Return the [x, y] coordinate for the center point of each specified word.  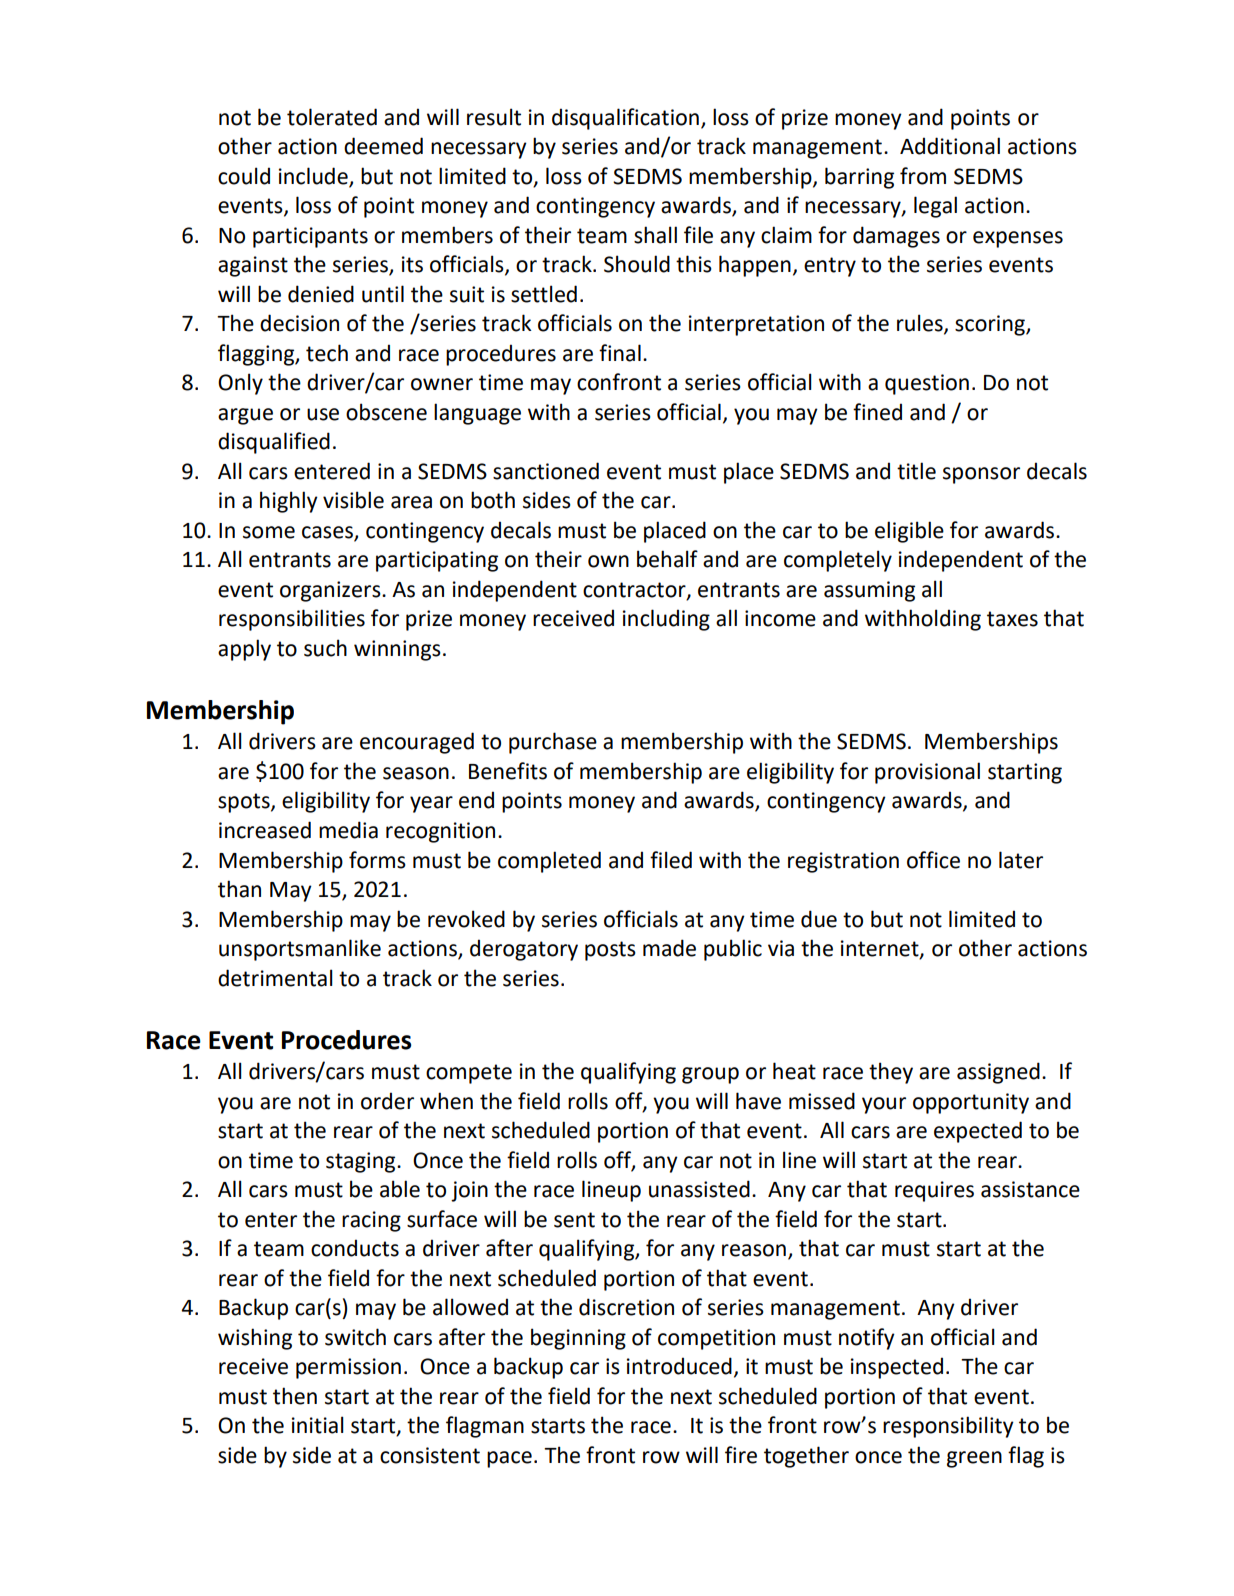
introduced [679, 1366]
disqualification [625, 119]
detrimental [275, 978]
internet [881, 949]
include [313, 176]
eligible [909, 532]
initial [318, 1425]
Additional [950, 146]
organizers [331, 591]
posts [610, 951]
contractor [635, 591]
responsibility [948, 1427]
